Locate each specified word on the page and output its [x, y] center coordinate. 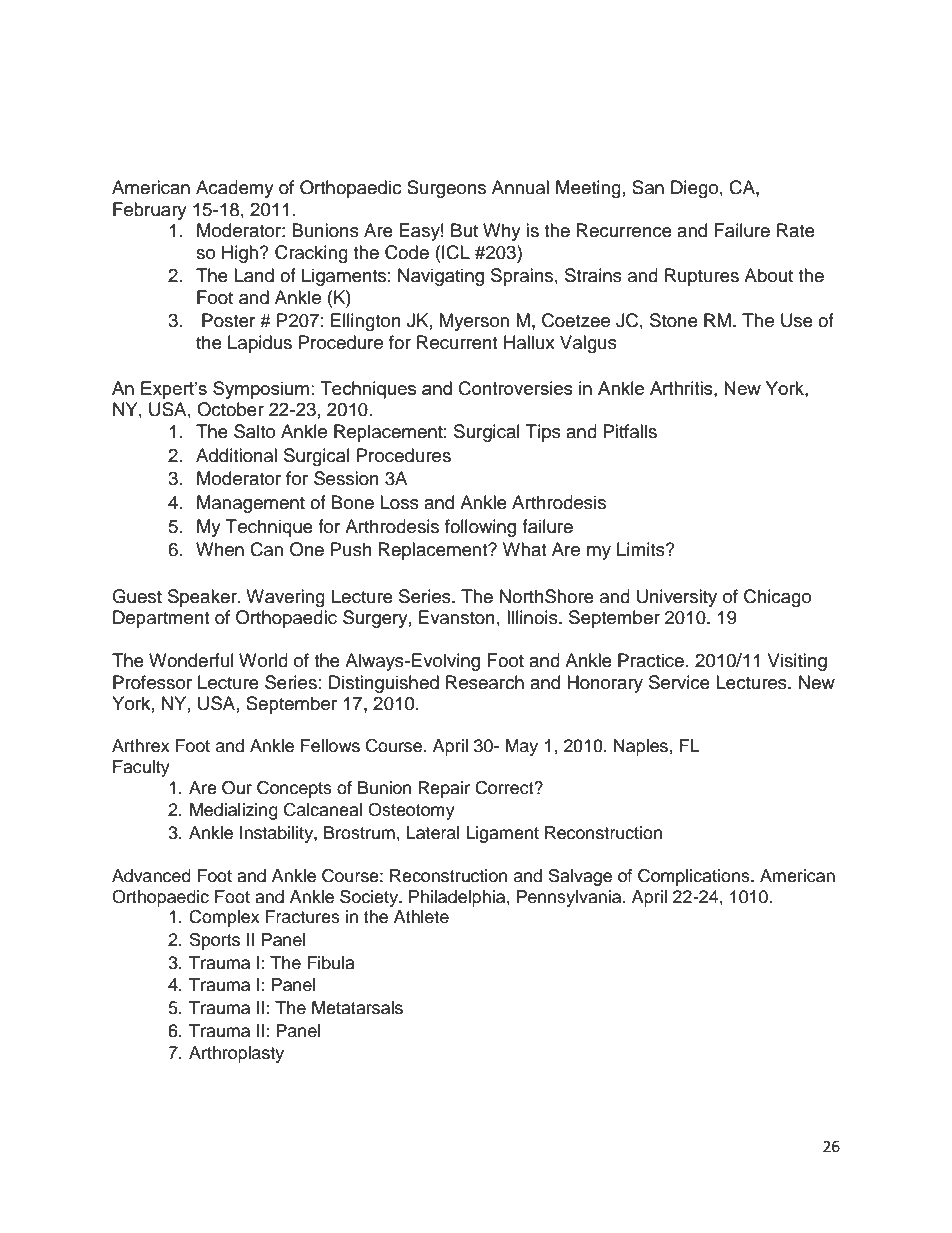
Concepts [294, 789]
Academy [235, 189]
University [677, 598]
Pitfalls [630, 431]
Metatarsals [357, 1008]
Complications [695, 877]
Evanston [457, 617]
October [230, 409]
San [648, 187]
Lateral [433, 833]
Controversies [516, 388]
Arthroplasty [236, 1054]
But [464, 230]
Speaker [203, 598]
